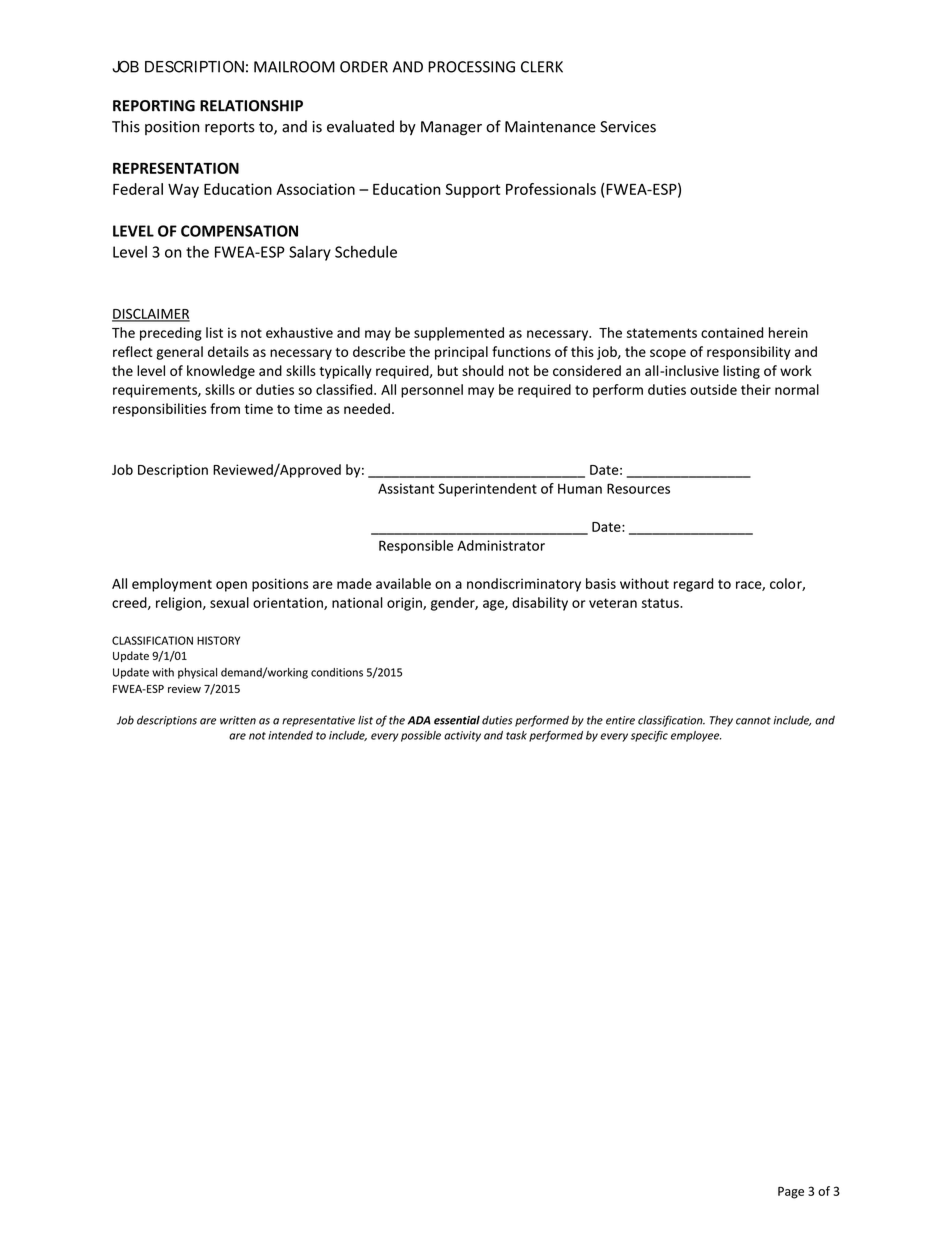 The height and width of the screenshot is (1233, 952). Describe the element at coordinates (231, 586) in the screenshot. I see `open` at that location.
